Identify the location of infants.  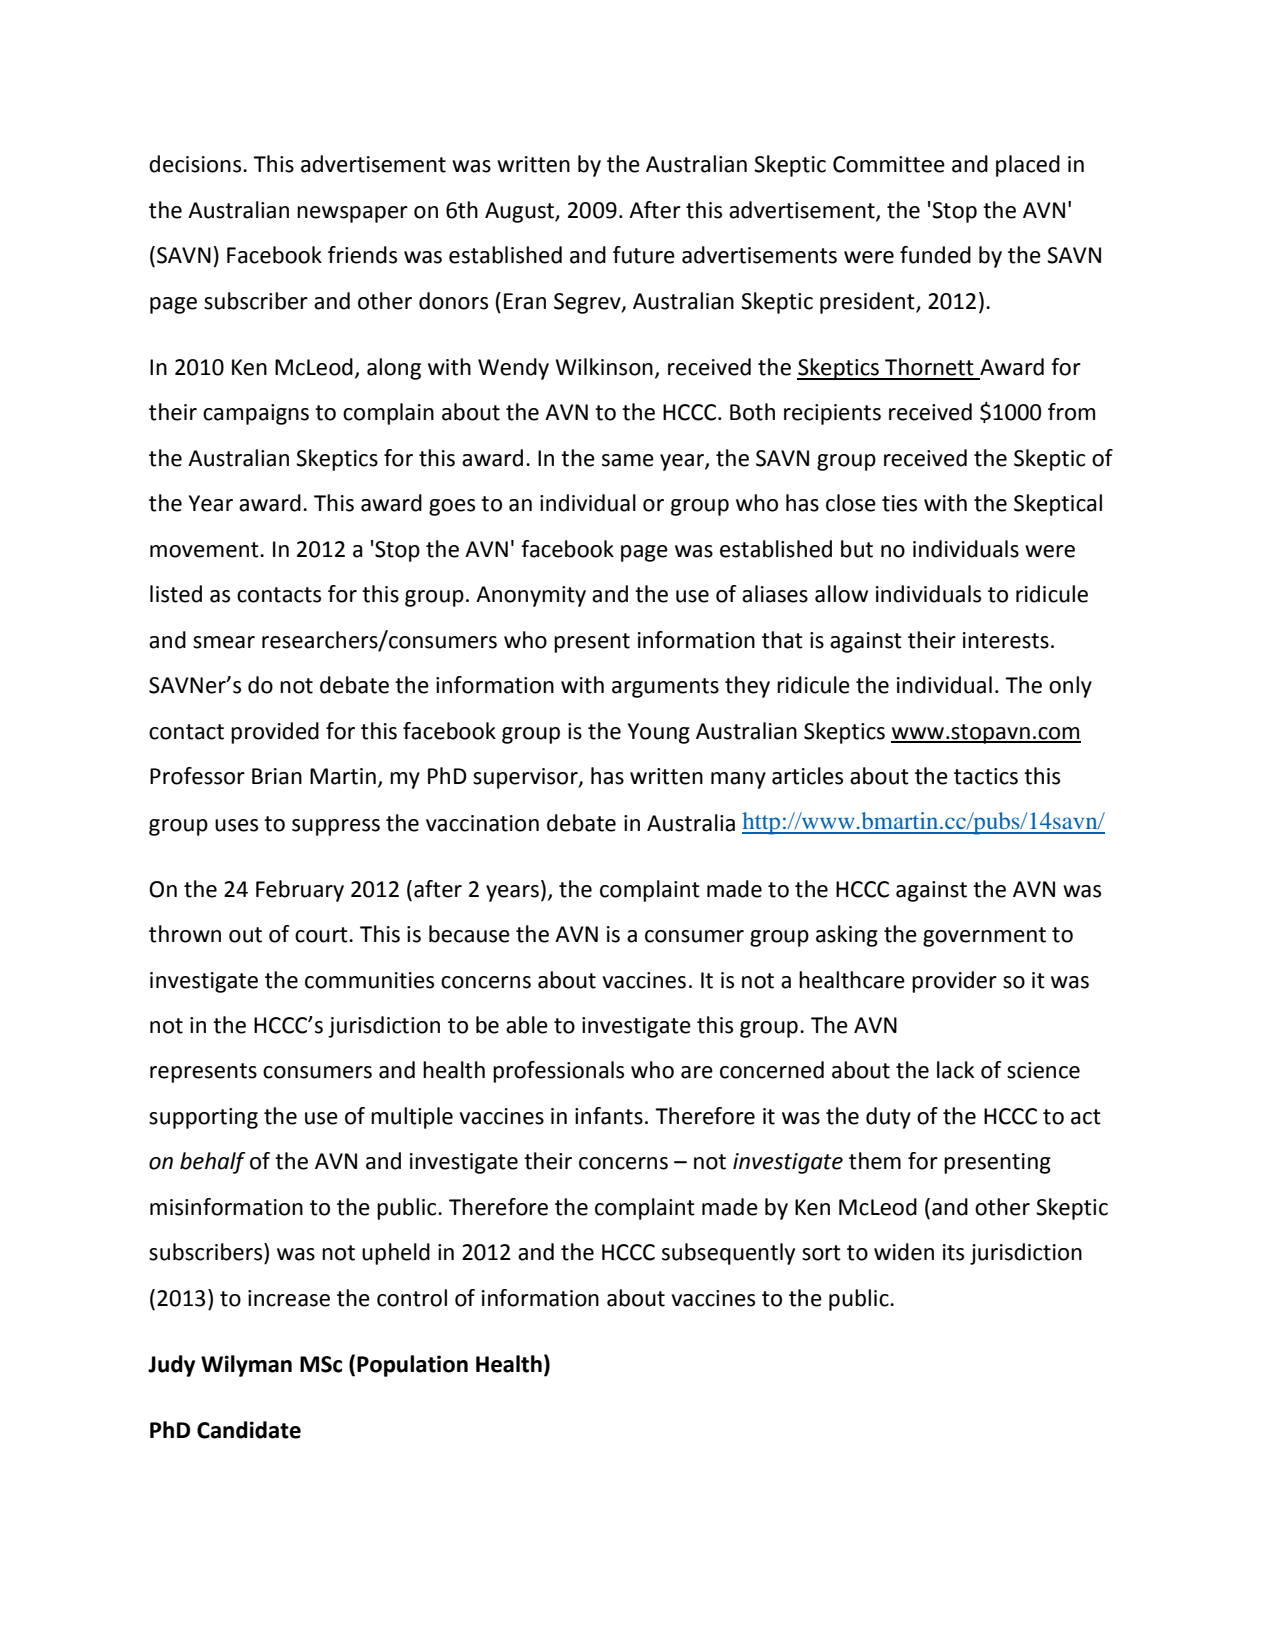
(609, 1116).
